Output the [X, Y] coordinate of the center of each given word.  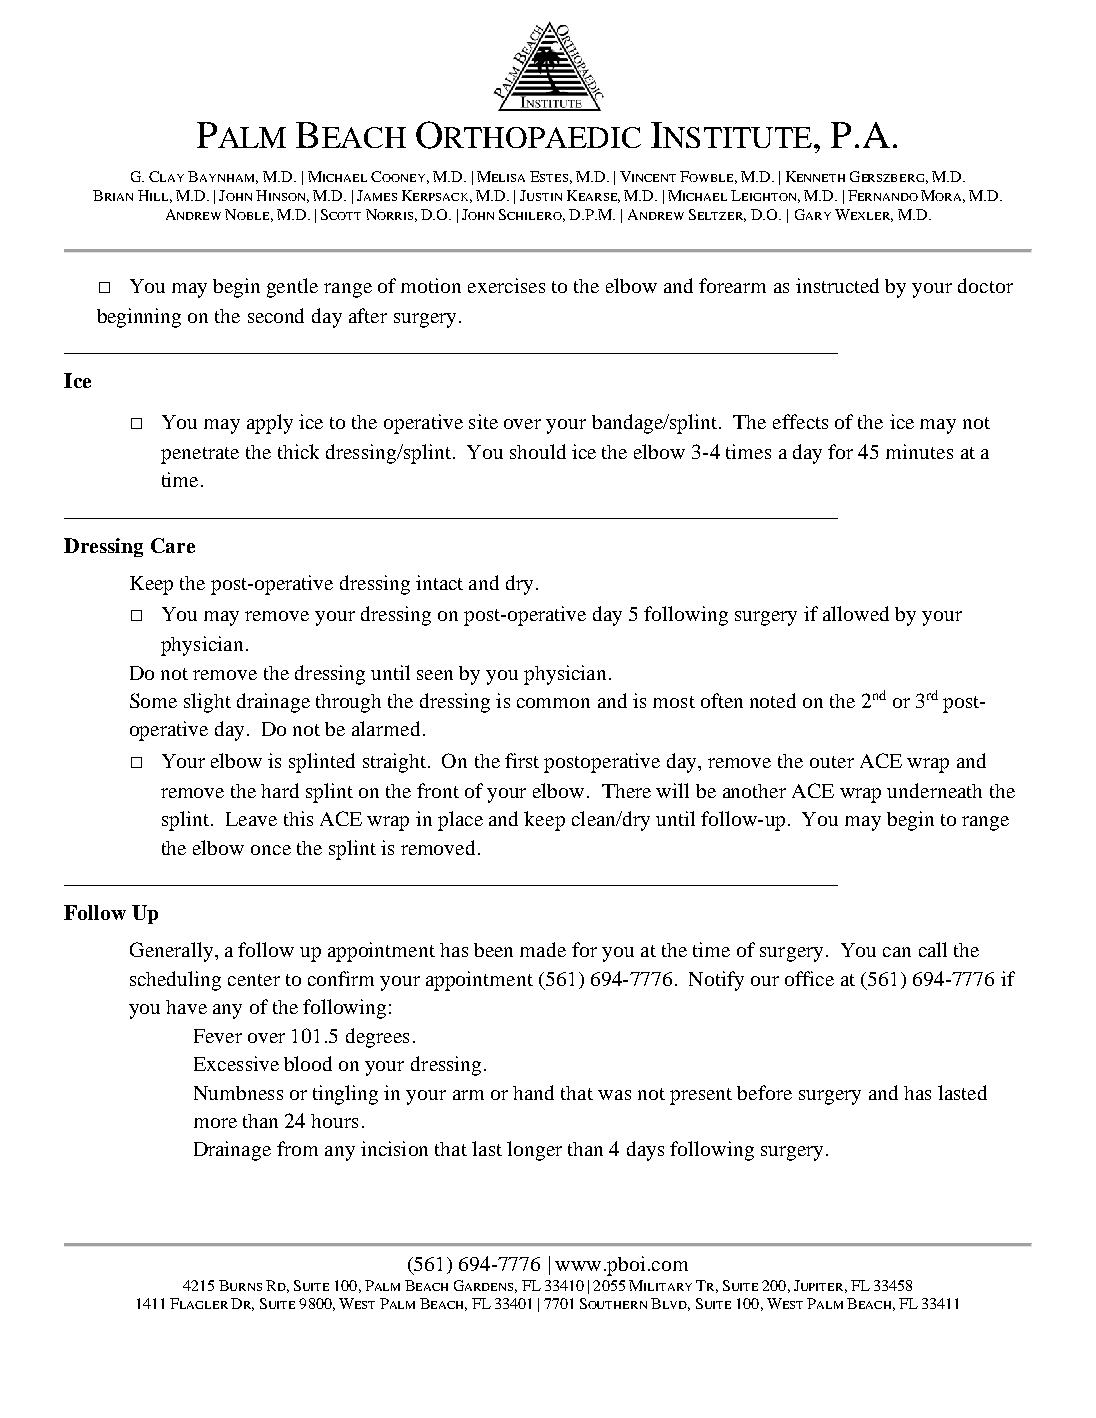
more [215, 1123]
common [553, 703]
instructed [837, 285]
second [276, 315]
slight [207, 703]
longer [534, 1151]
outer [832, 762]
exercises [506, 285]
